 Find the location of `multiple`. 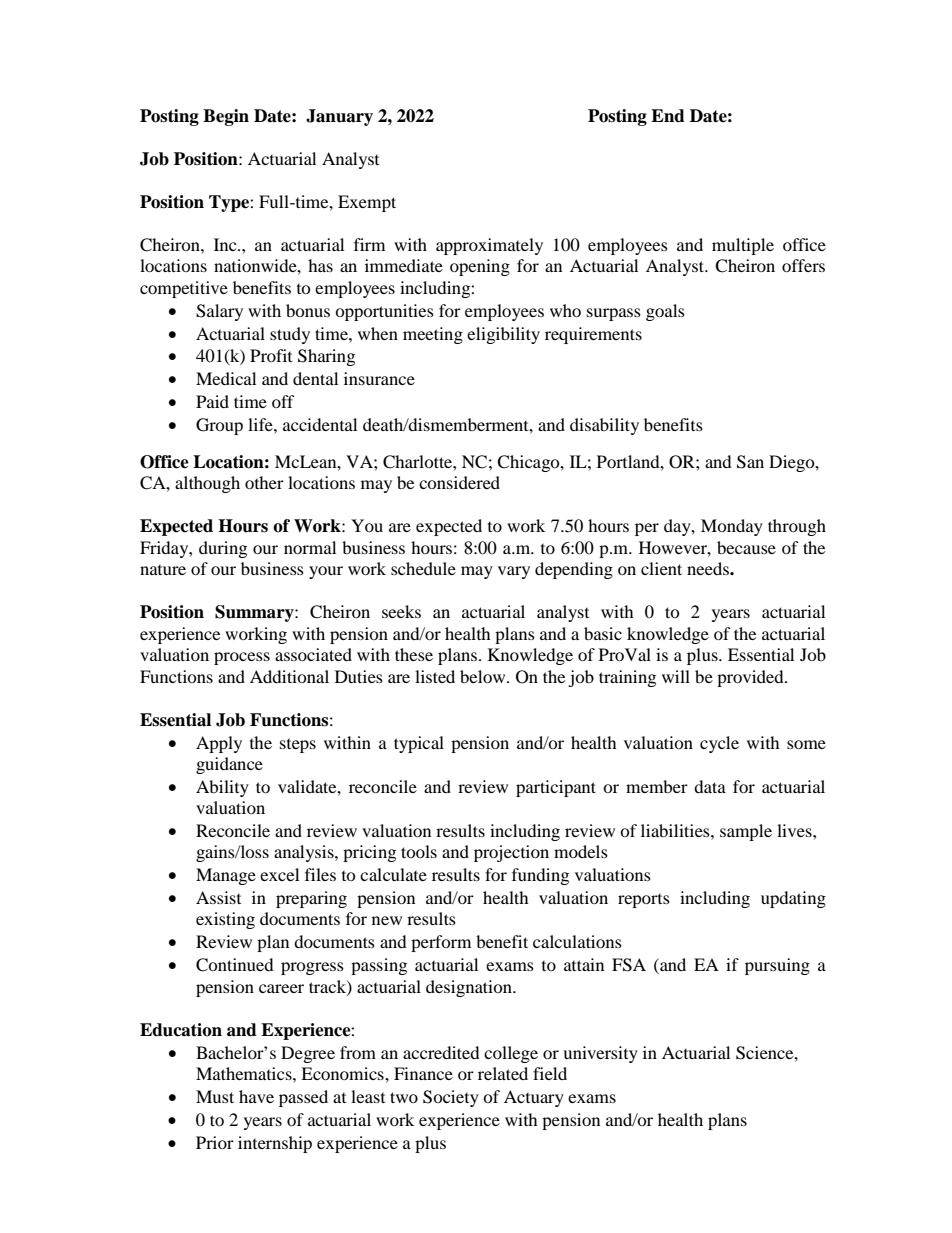

multiple is located at coordinates (743, 246).
